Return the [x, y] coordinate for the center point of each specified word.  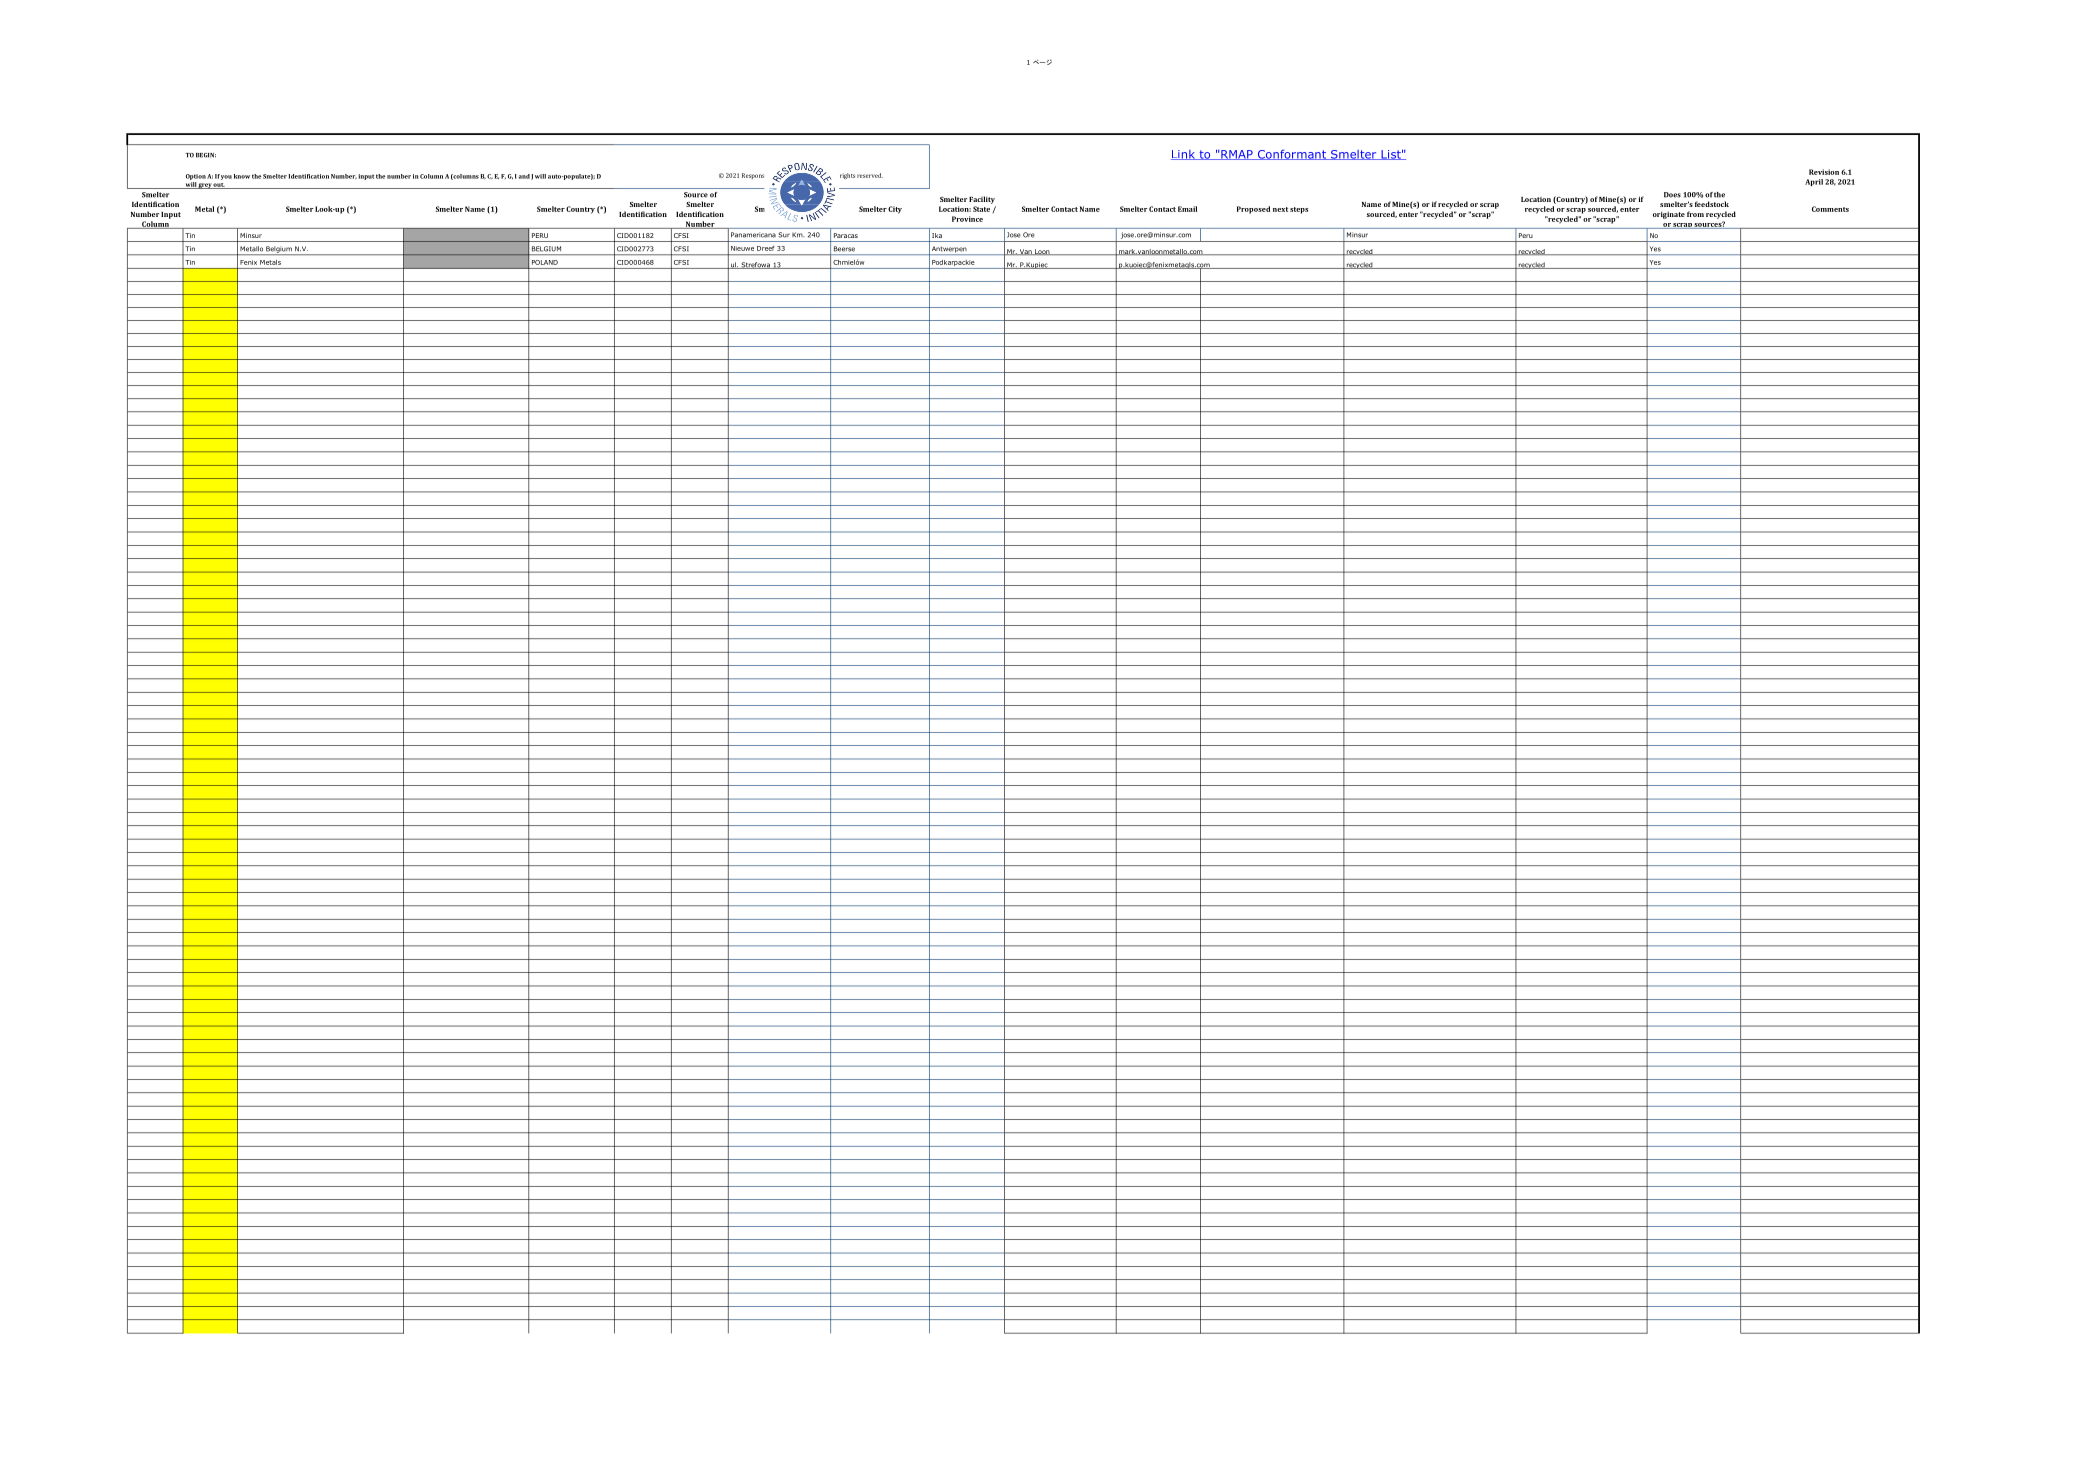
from [1695, 214]
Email [1187, 209]
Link [1184, 155]
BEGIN [206, 155]
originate [1669, 215]
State [981, 209]
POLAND [545, 262]
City [895, 210]
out [219, 186]
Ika [937, 235]
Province [967, 219]
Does [1672, 195]
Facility [982, 200]
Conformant [1292, 154]
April [1814, 182]
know [242, 176]
